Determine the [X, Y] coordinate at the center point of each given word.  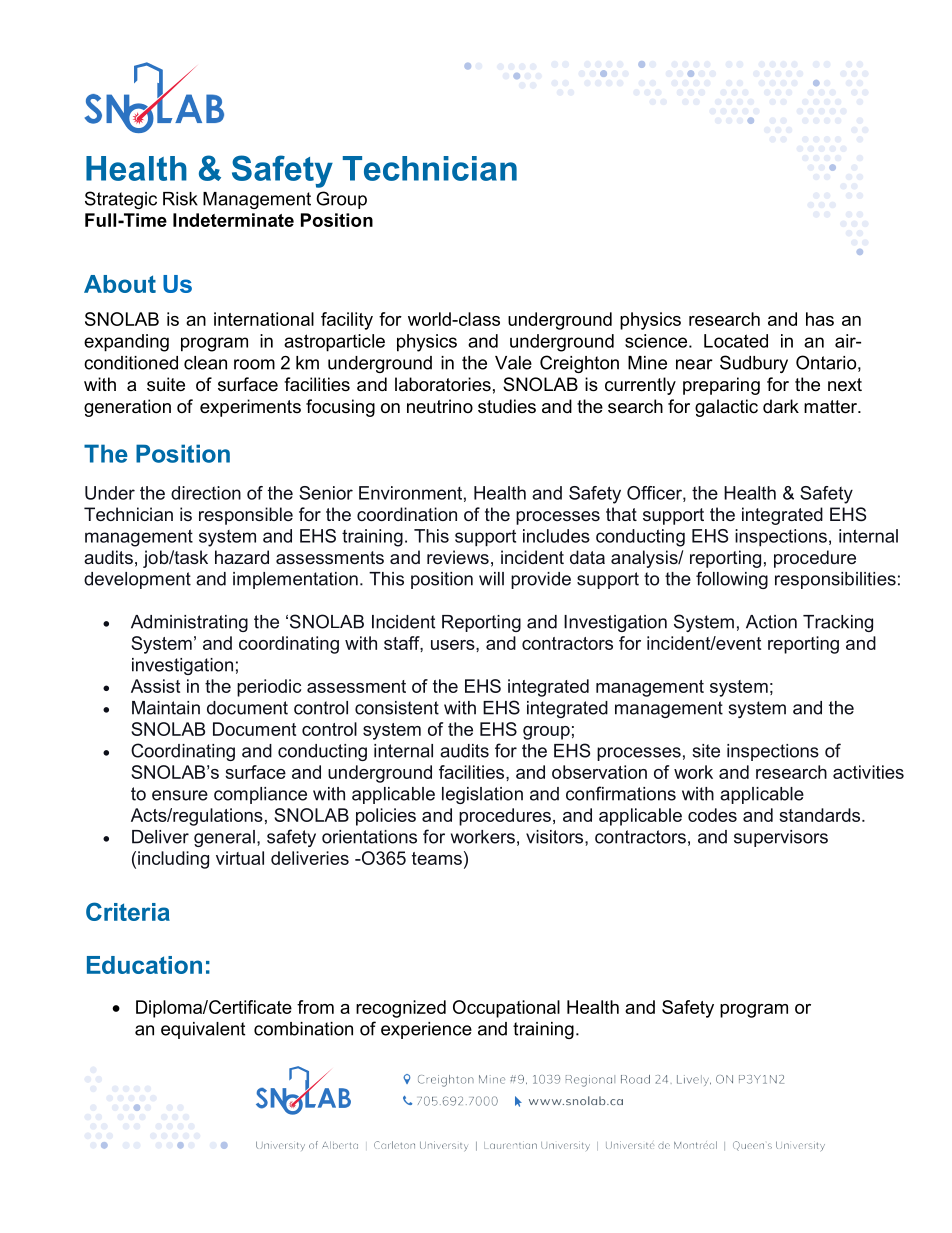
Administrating [189, 623]
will [491, 579]
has [820, 319]
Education [144, 965]
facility [347, 321]
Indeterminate [233, 220]
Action [771, 622]
